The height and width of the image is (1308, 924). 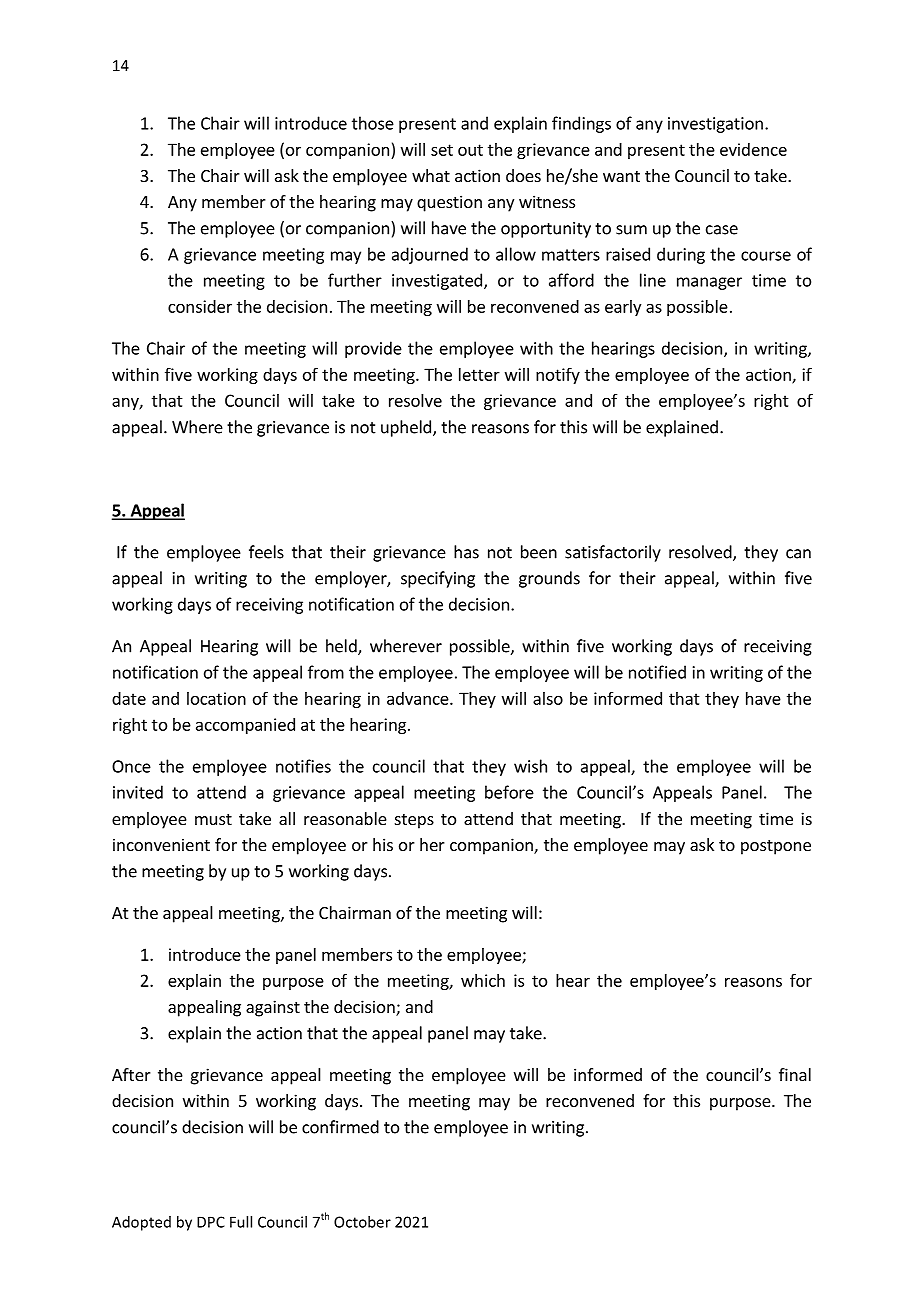 I want to click on against, so click(x=273, y=1008).
